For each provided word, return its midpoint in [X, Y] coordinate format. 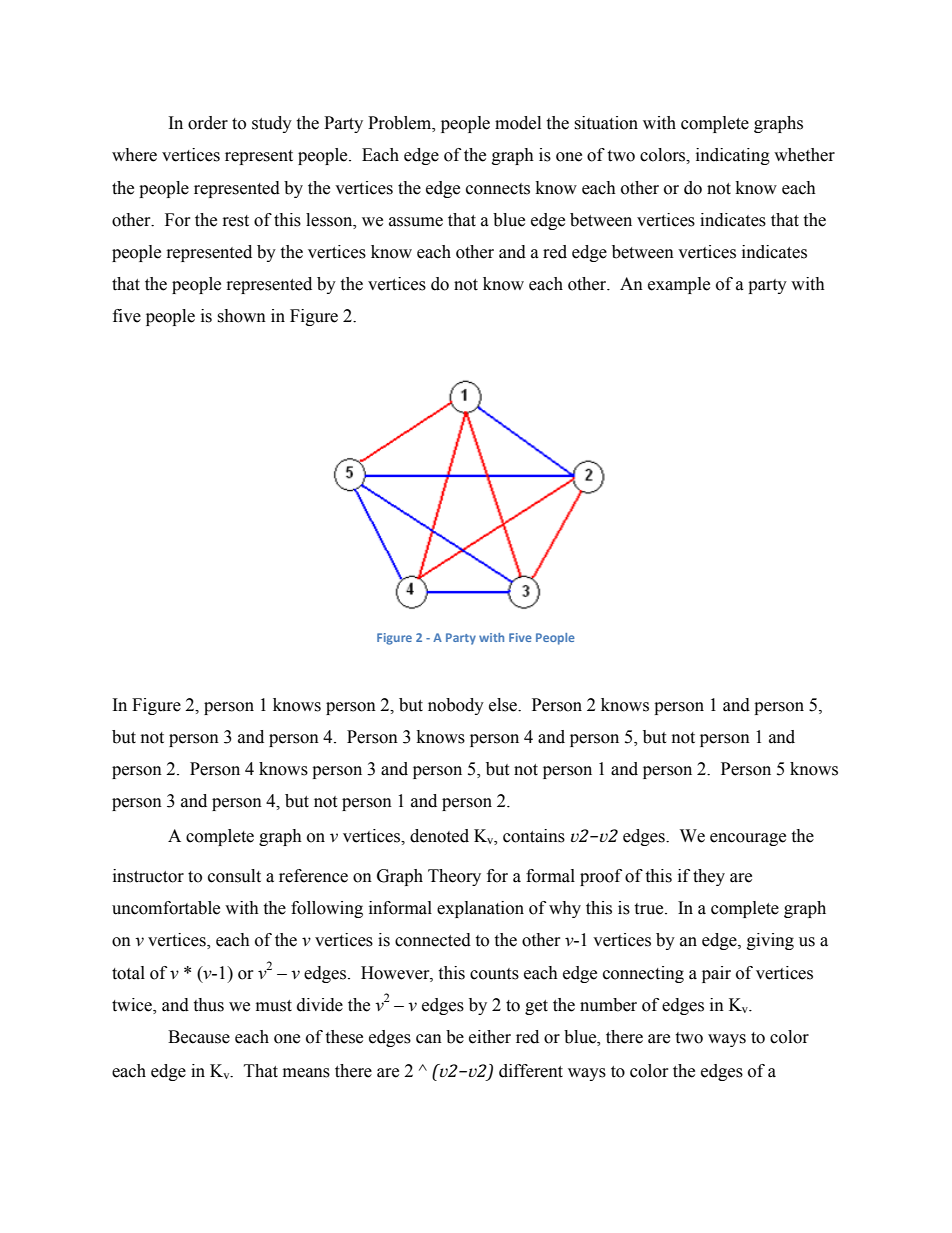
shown [241, 316]
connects [498, 189]
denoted [439, 836]
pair [716, 974]
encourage [748, 839]
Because [199, 1037]
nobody [456, 706]
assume [416, 222]
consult [234, 876]
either [490, 1037]
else [504, 705]
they [709, 877]
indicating [733, 156]
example [679, 285]
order [208, 123]
